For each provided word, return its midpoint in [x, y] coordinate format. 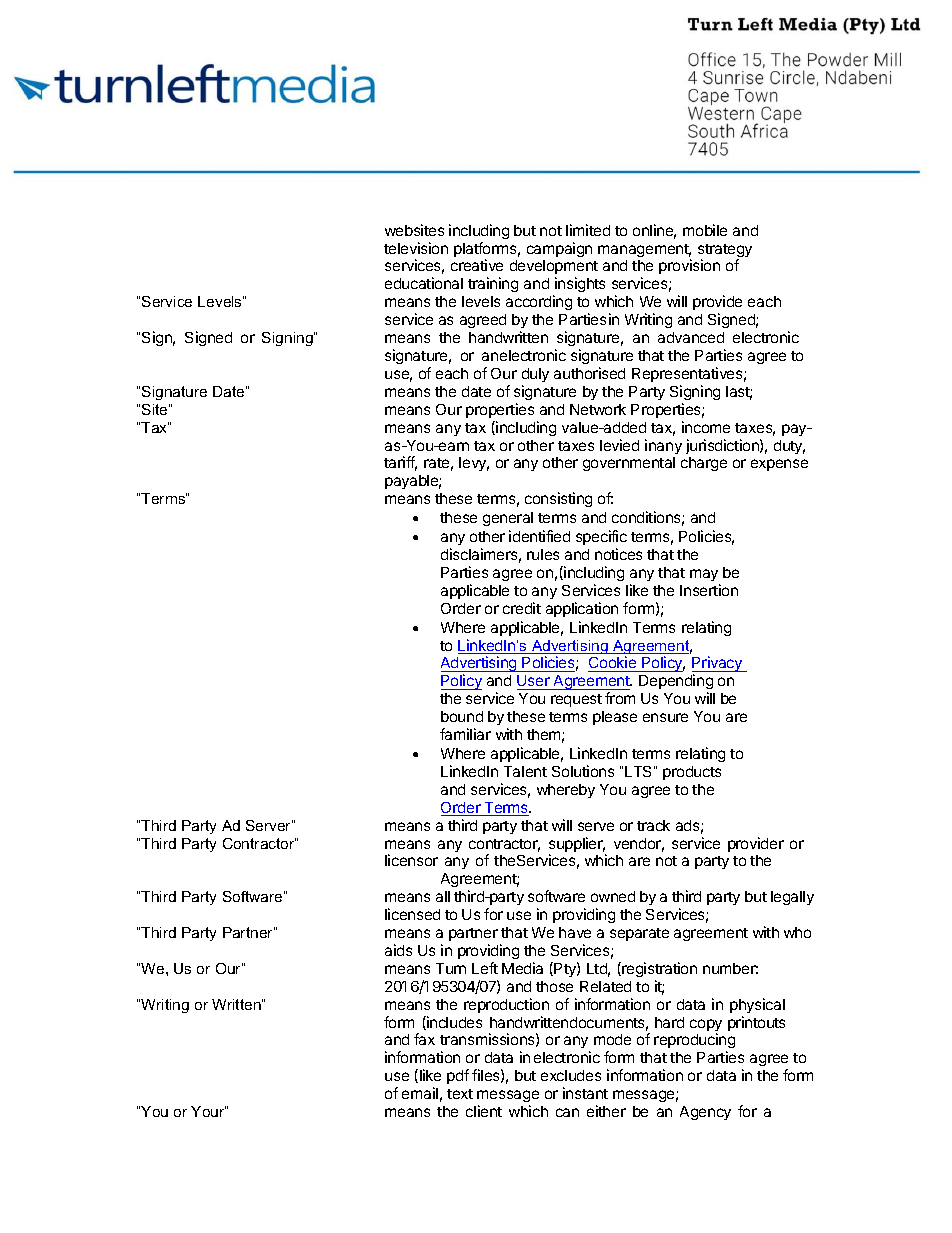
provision [689, 266]
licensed [412, 914]
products [692, 773]
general [508, 519]
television [416, 248]
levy [474, 464]
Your [208, 1111]
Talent [525, 771]
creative [477, 265]
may [704, 575]
